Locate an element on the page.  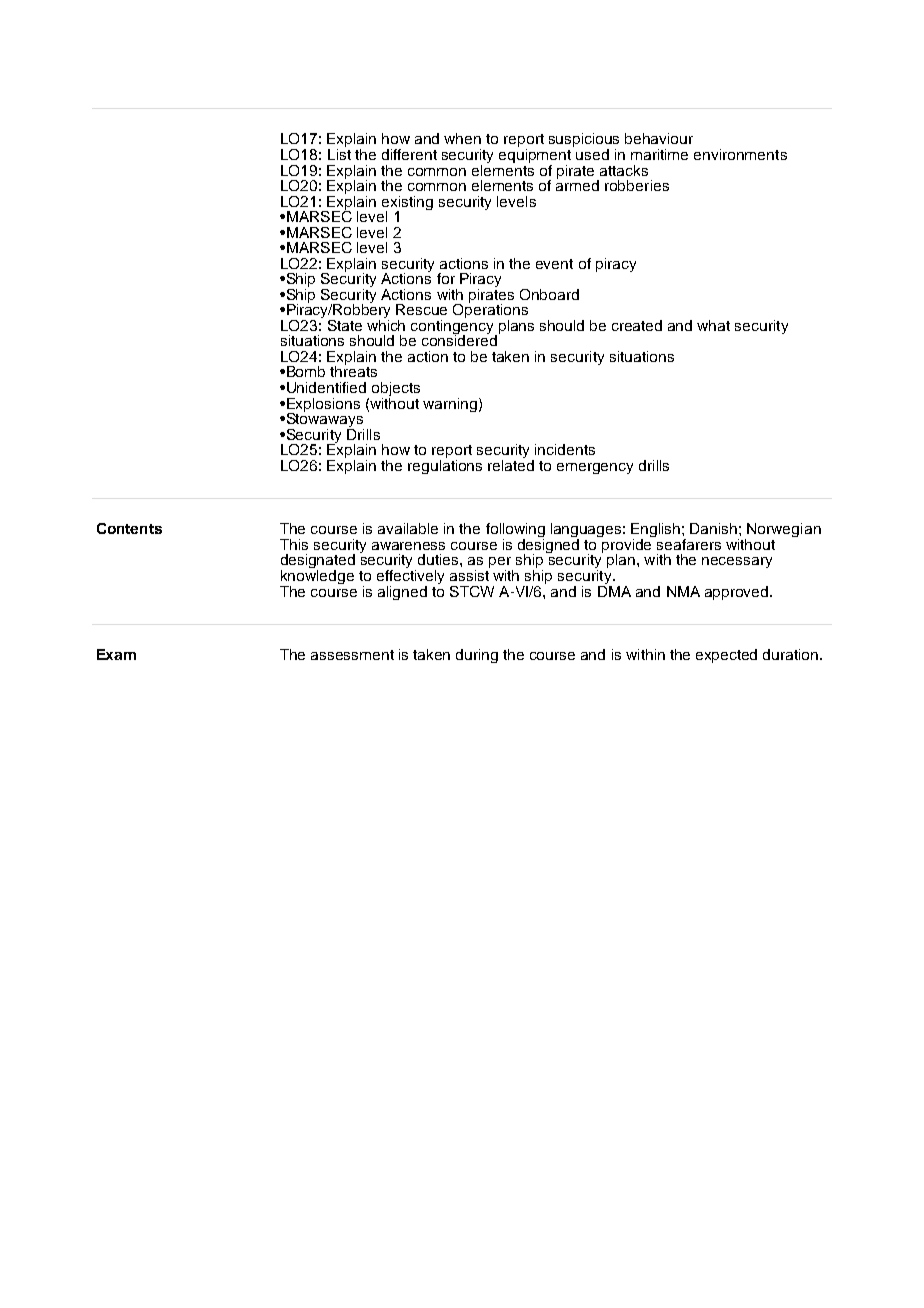
environments is located at coordinates (740, 154).
